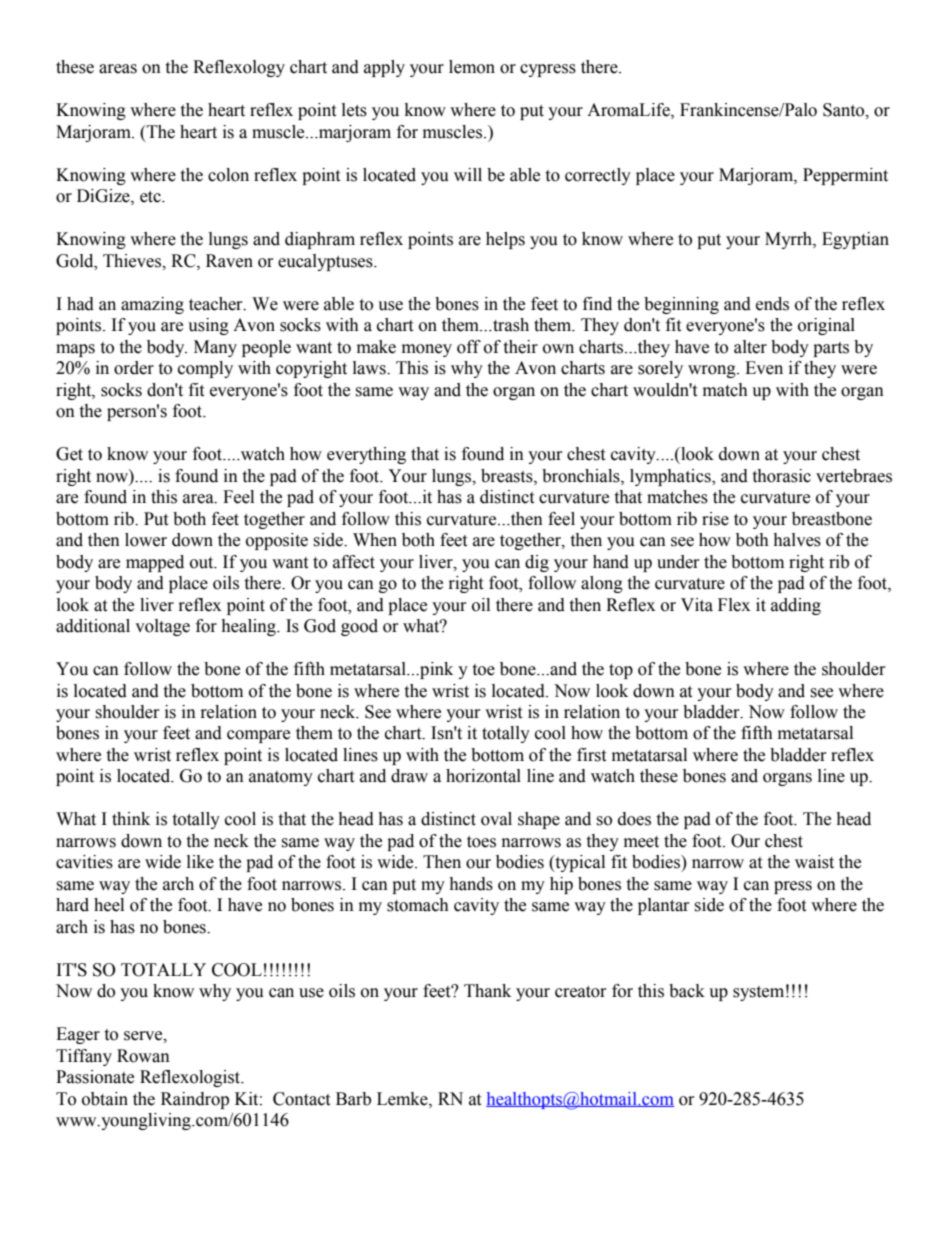 The height and width of the screenshot is (1233, 952). I want to click on correctly, so click(598, 176).
